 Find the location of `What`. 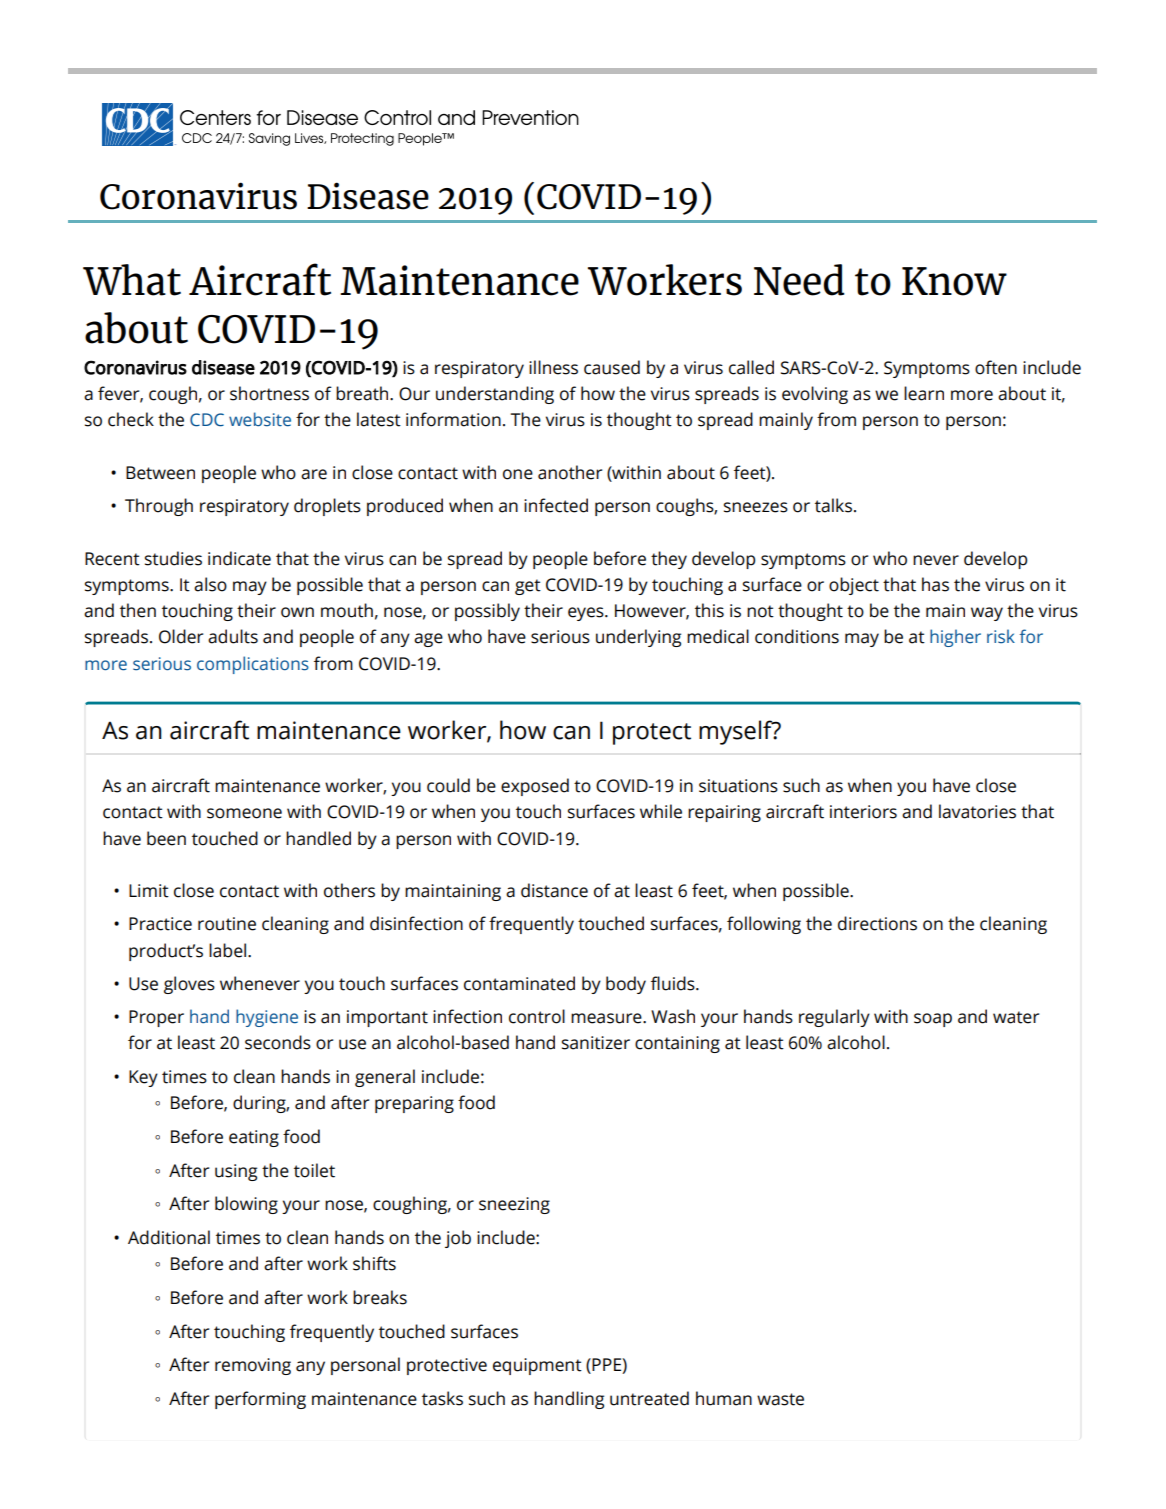

What is located at coordinates (132, 280).
